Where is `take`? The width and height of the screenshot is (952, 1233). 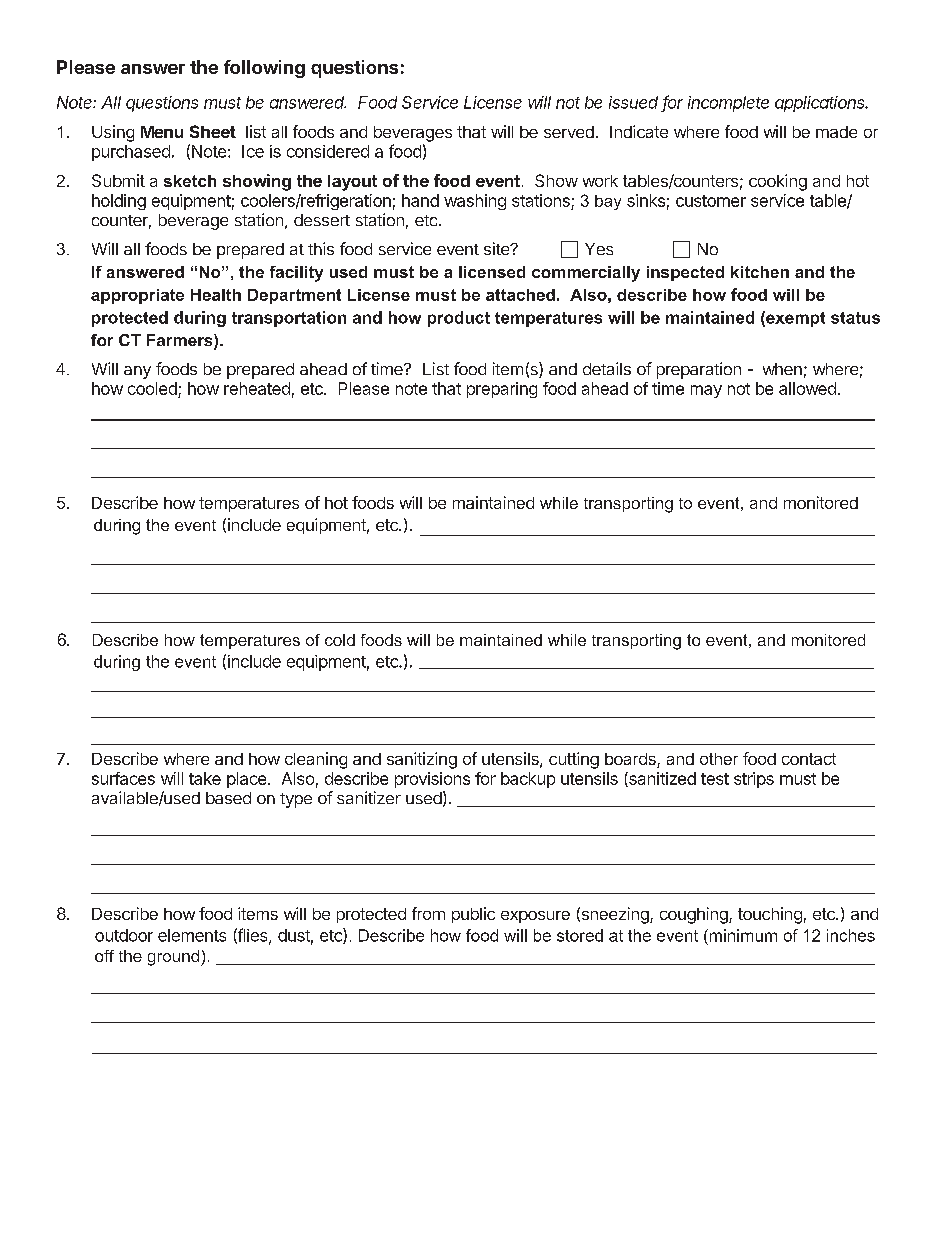
take is located at coordinates (205, 778).
